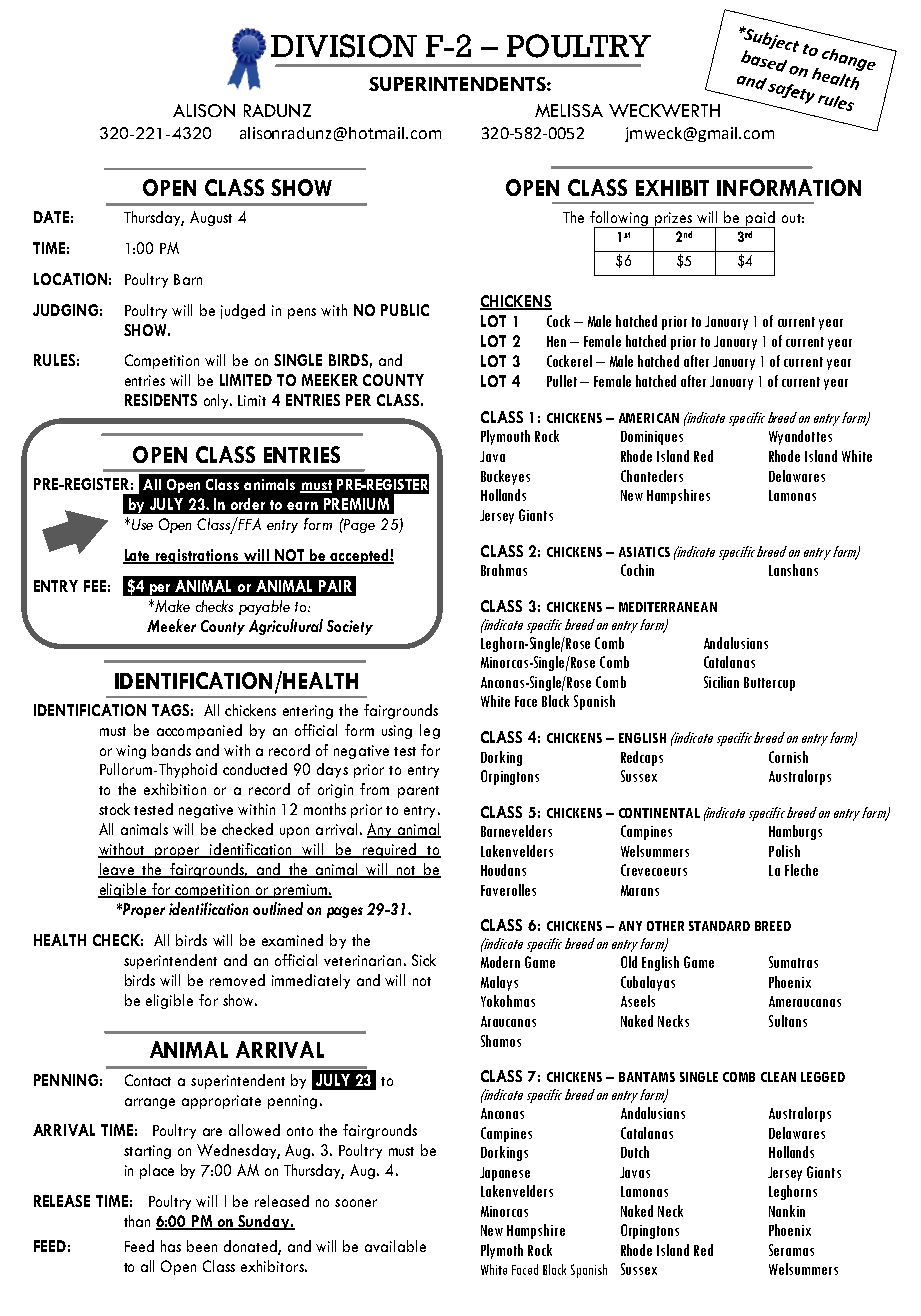 Image resolution: width=921 pixels, height=1316 pixels. What do you see at coordinates (389, 850) in the screenshot?
I see `required` at bounding box center [389, 850].
